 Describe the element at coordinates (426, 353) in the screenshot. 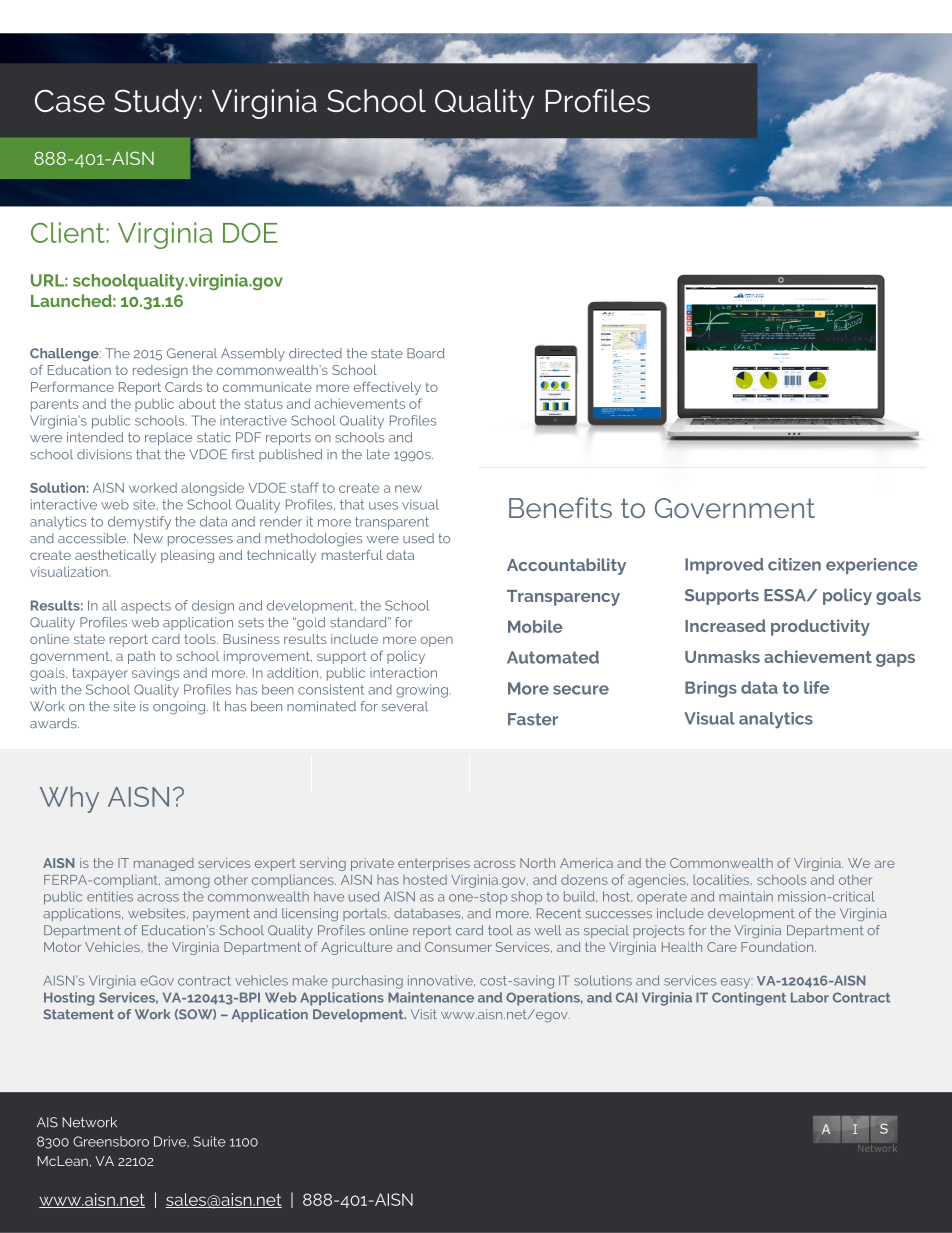

I see `Board` at that location.
